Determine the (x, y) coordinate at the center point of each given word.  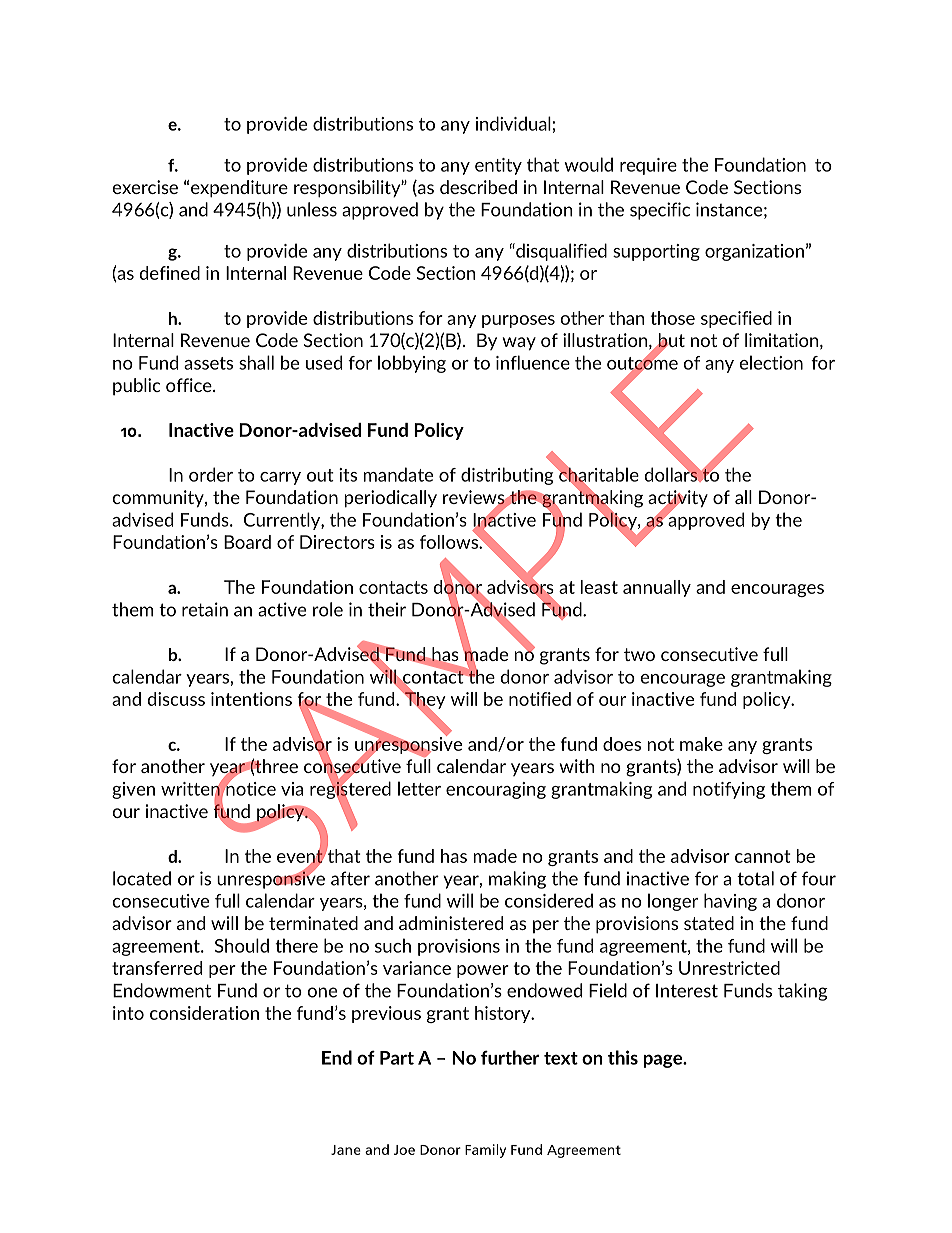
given (133, 790)
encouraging (496, 790)
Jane (346, 1150)
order (211, 474)
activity (678, 500)
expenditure (239, 189)
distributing (508, 475)
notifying (729, 790)
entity (498, 166)
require (648, 166)
